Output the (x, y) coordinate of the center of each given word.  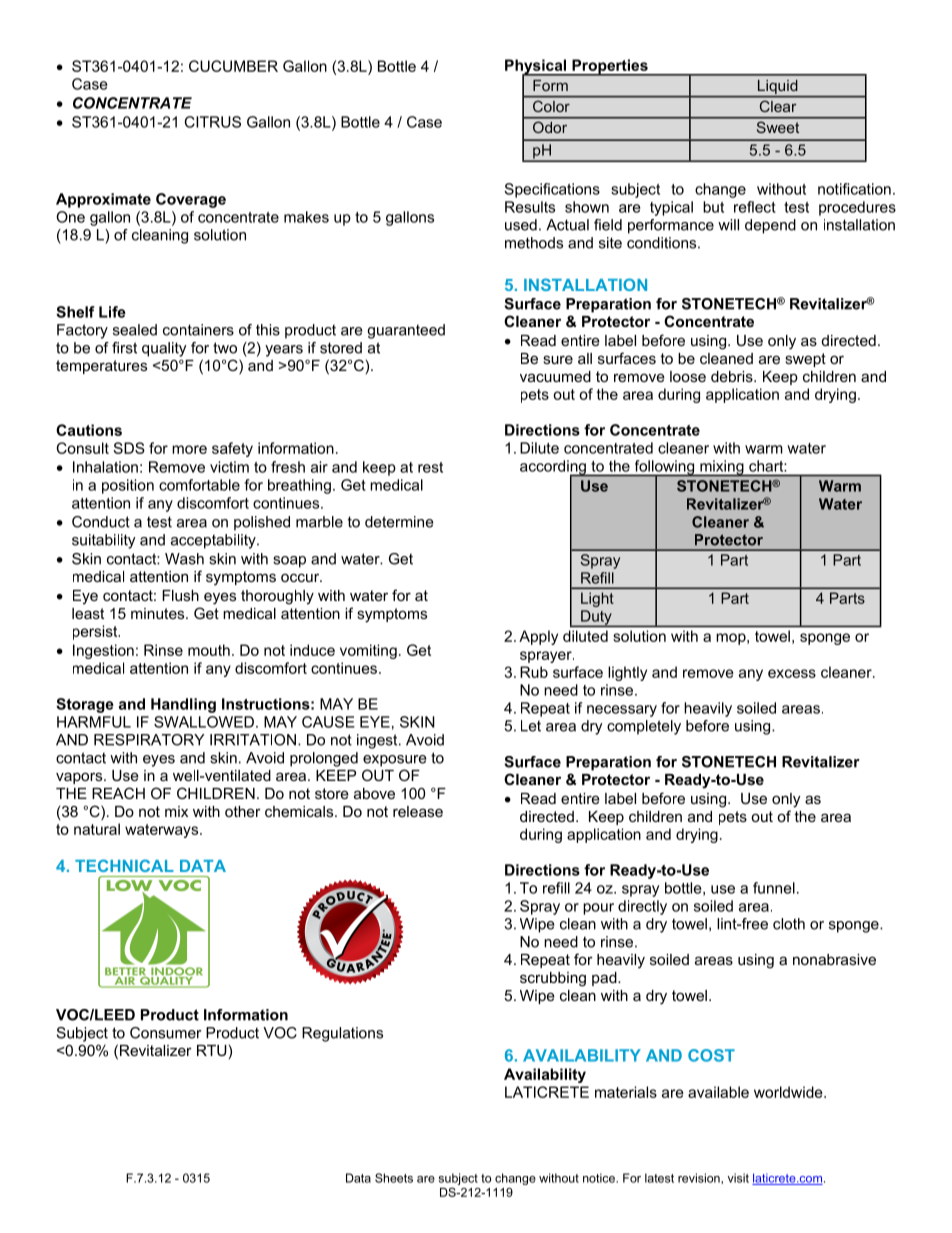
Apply (538, 637)
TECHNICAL (124, 865)
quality (164, 349)
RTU (212, 1050)
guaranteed (406, 331)
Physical (537, 67)
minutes (159, 613)
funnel (774, 888)
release (418, 811)
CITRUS (213, 122)
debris (733, 376)
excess (792, 673)
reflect (755, 207)
